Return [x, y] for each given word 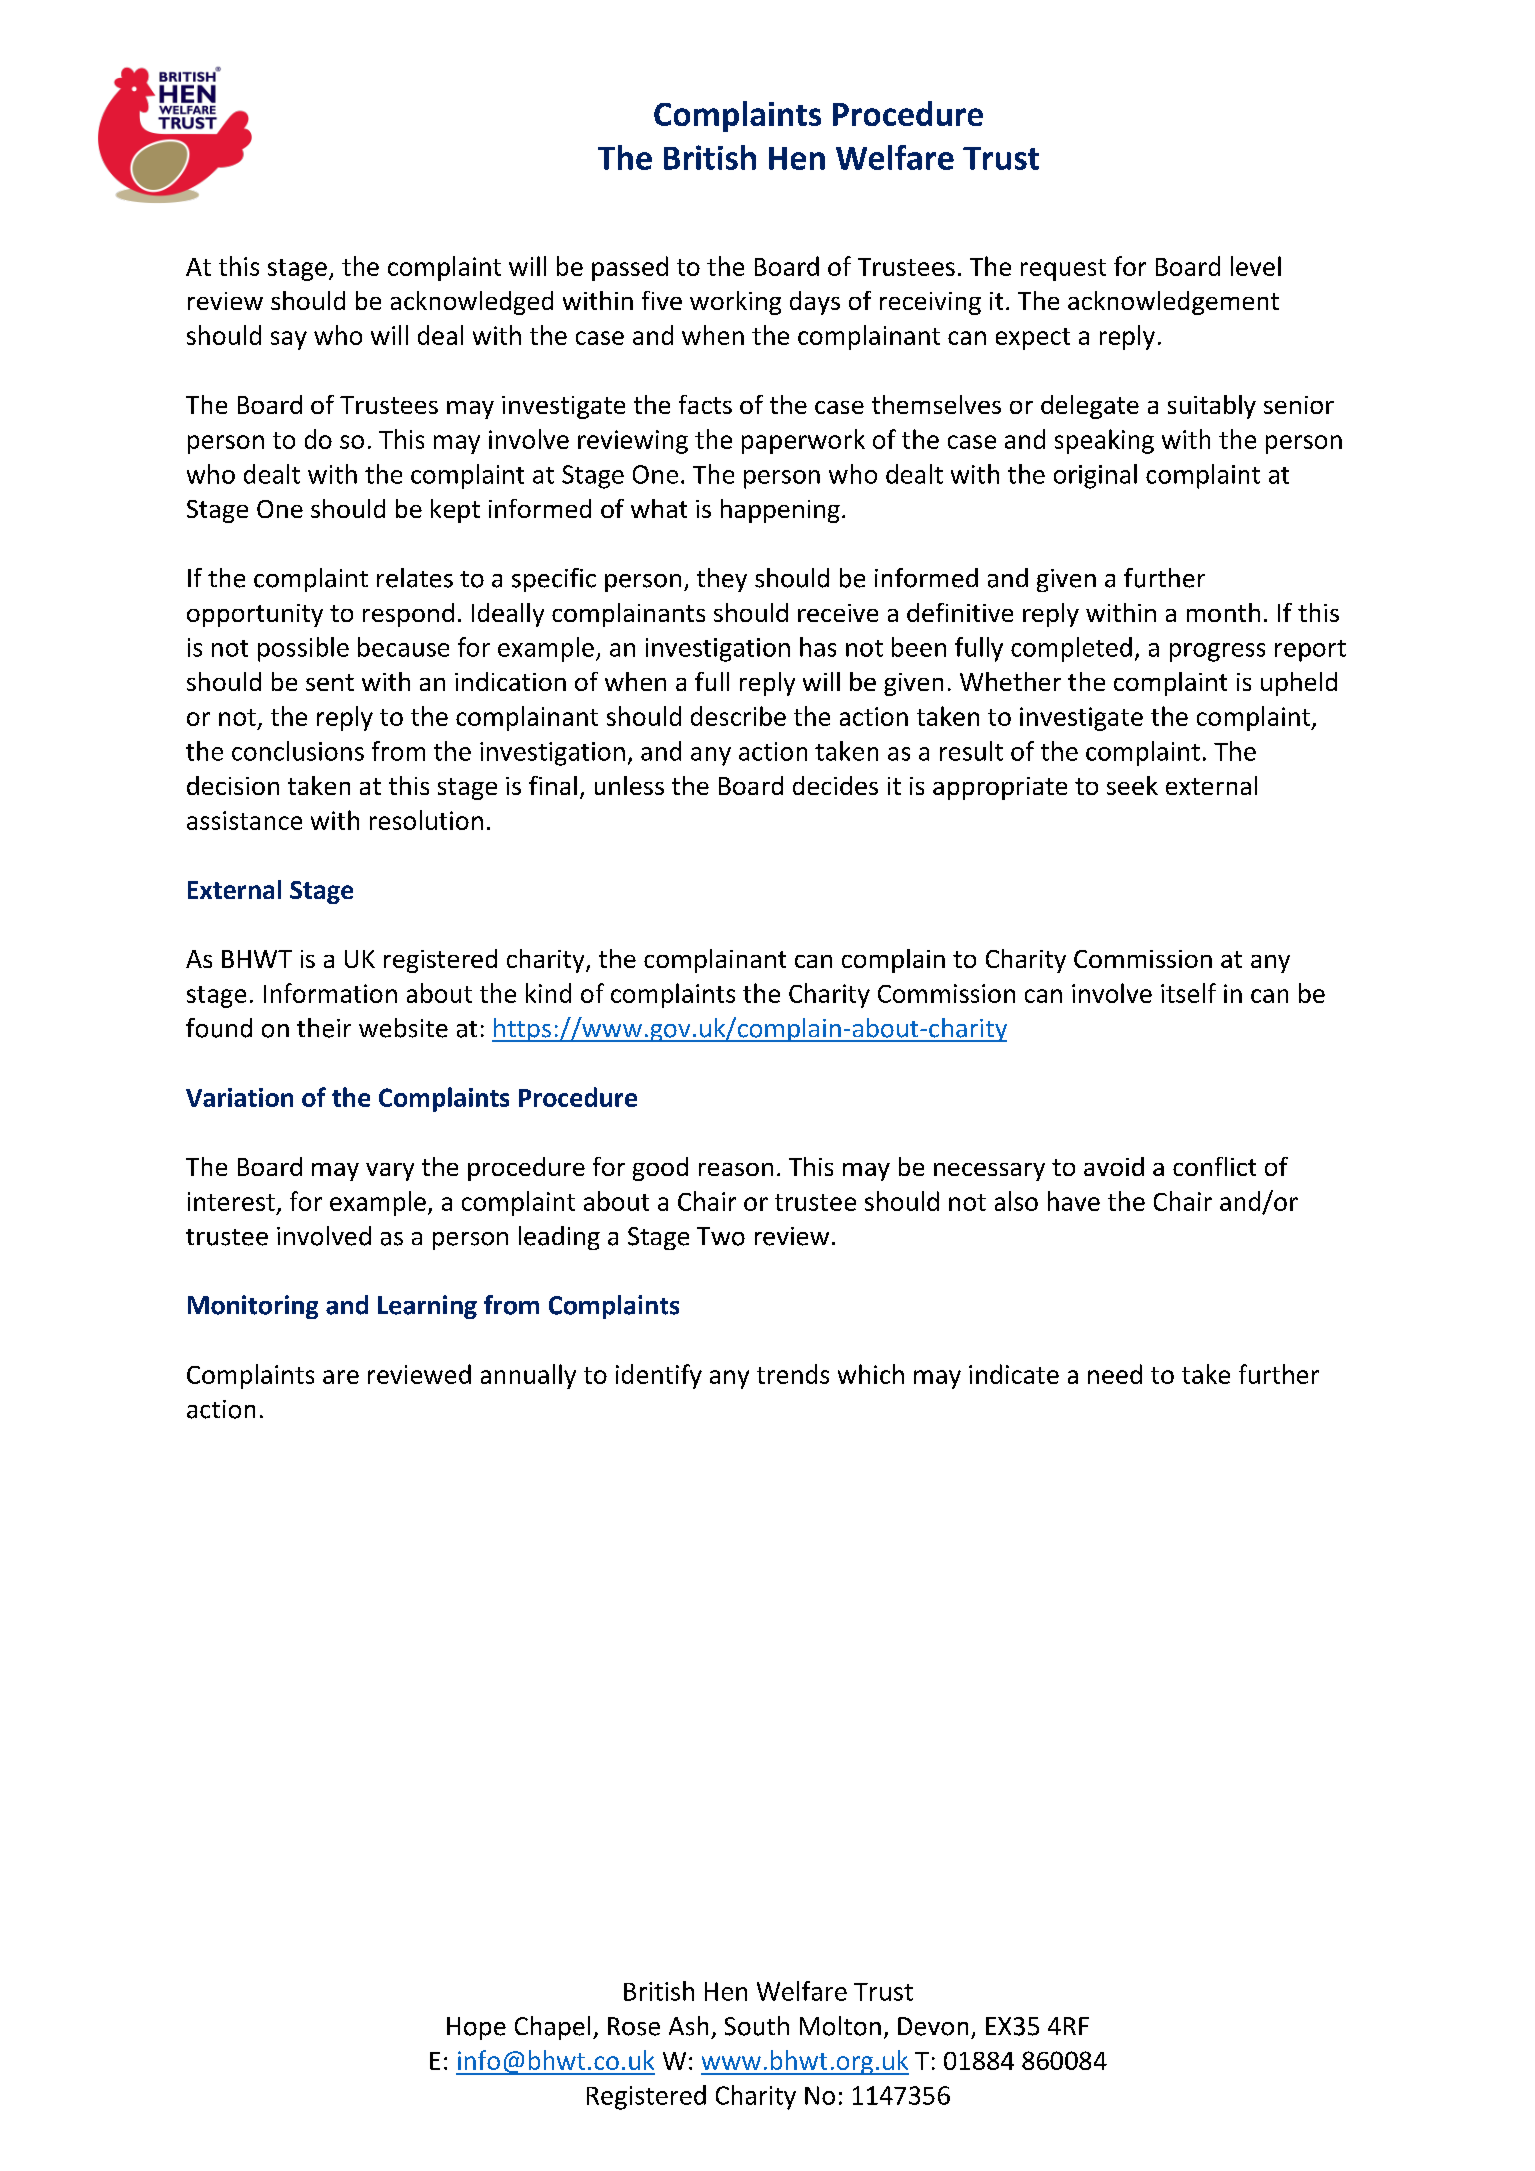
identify [659, 1376]
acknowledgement [1173, 303]
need [1115, 1374]
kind [548, 993]
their [324, 1028]
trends [793, 1374]
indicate [1014, 1374]
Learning [427, 1307]
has [818, 647]
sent [330, 682]
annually [528, 1376]
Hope [476, 2028]
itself [1188, 993]
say [289, 340]
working [735, 303]
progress [1217, 652]
